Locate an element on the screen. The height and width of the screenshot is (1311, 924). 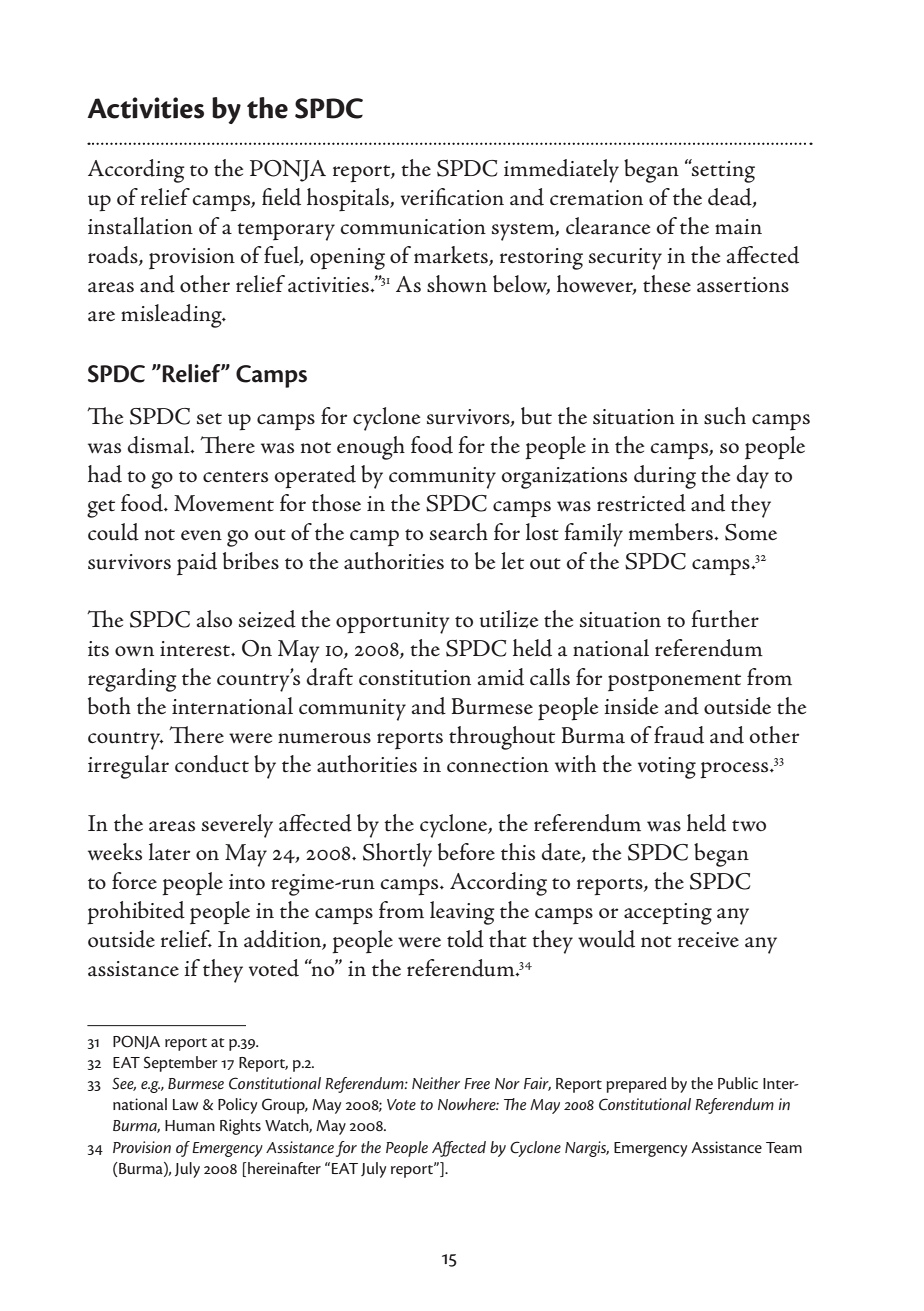
regarding is located at coordinates (132, 680).
